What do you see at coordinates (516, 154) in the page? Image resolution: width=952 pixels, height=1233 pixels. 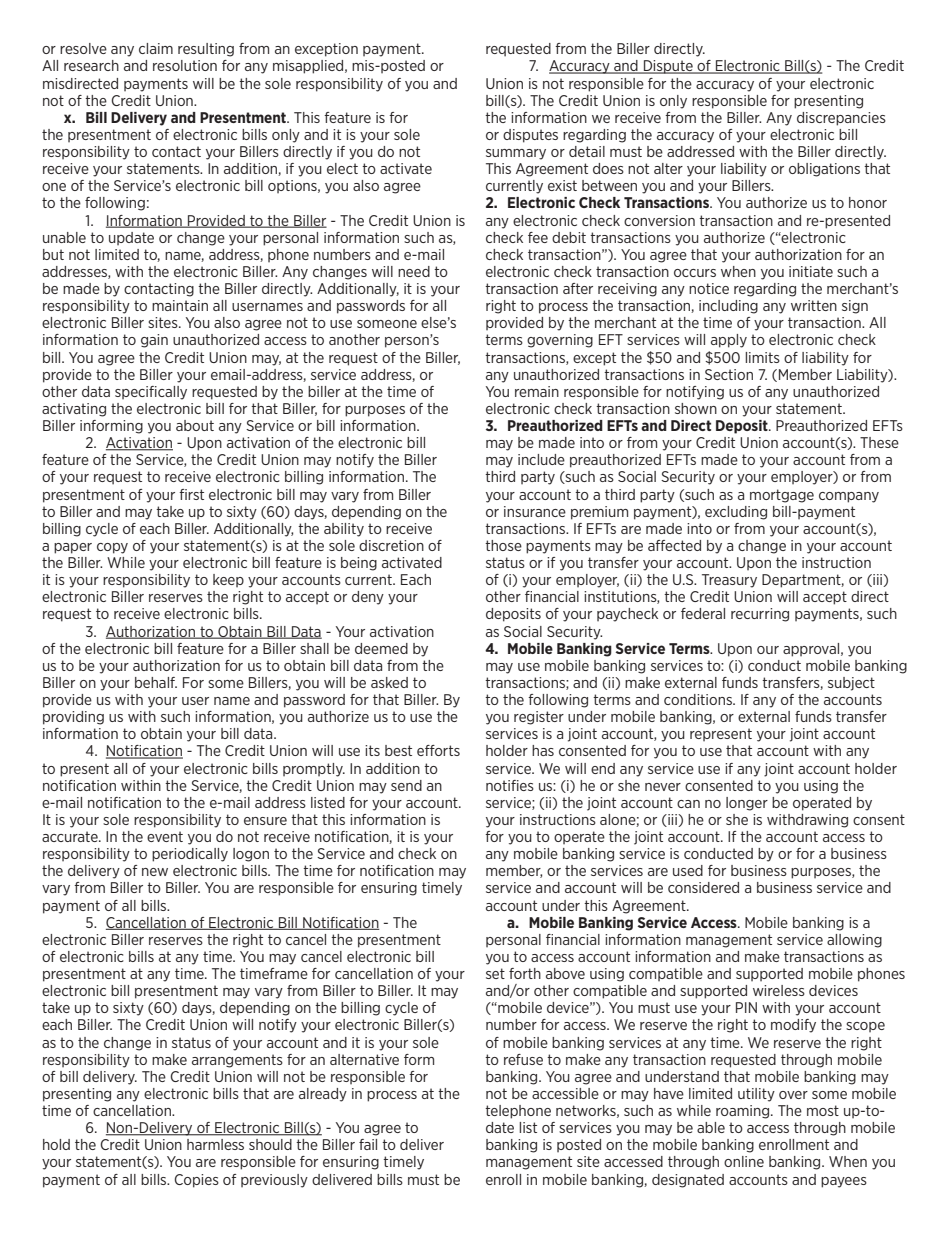 I see `summary` at bounding box center [516, 154].
